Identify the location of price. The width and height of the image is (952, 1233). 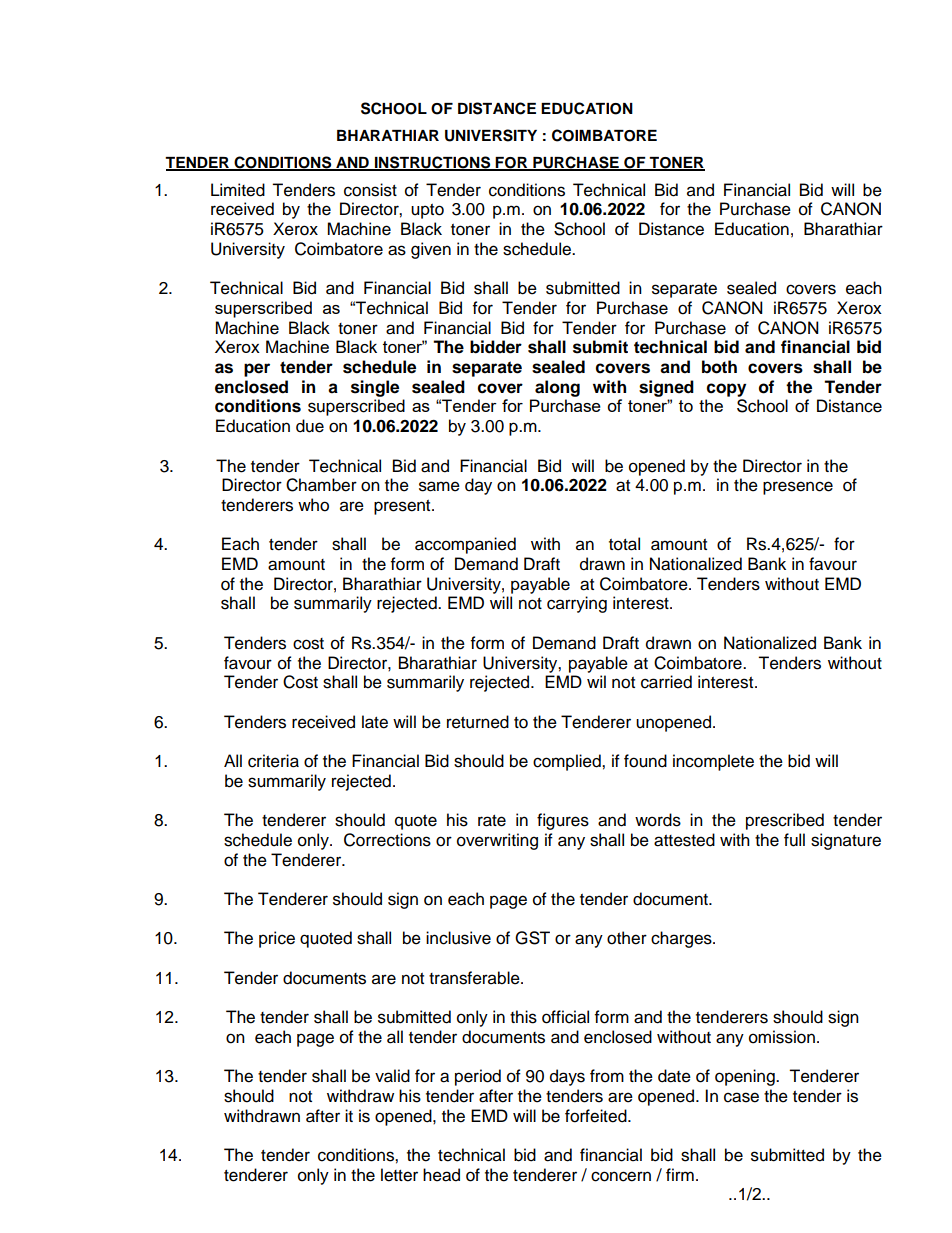
(277, 939).
